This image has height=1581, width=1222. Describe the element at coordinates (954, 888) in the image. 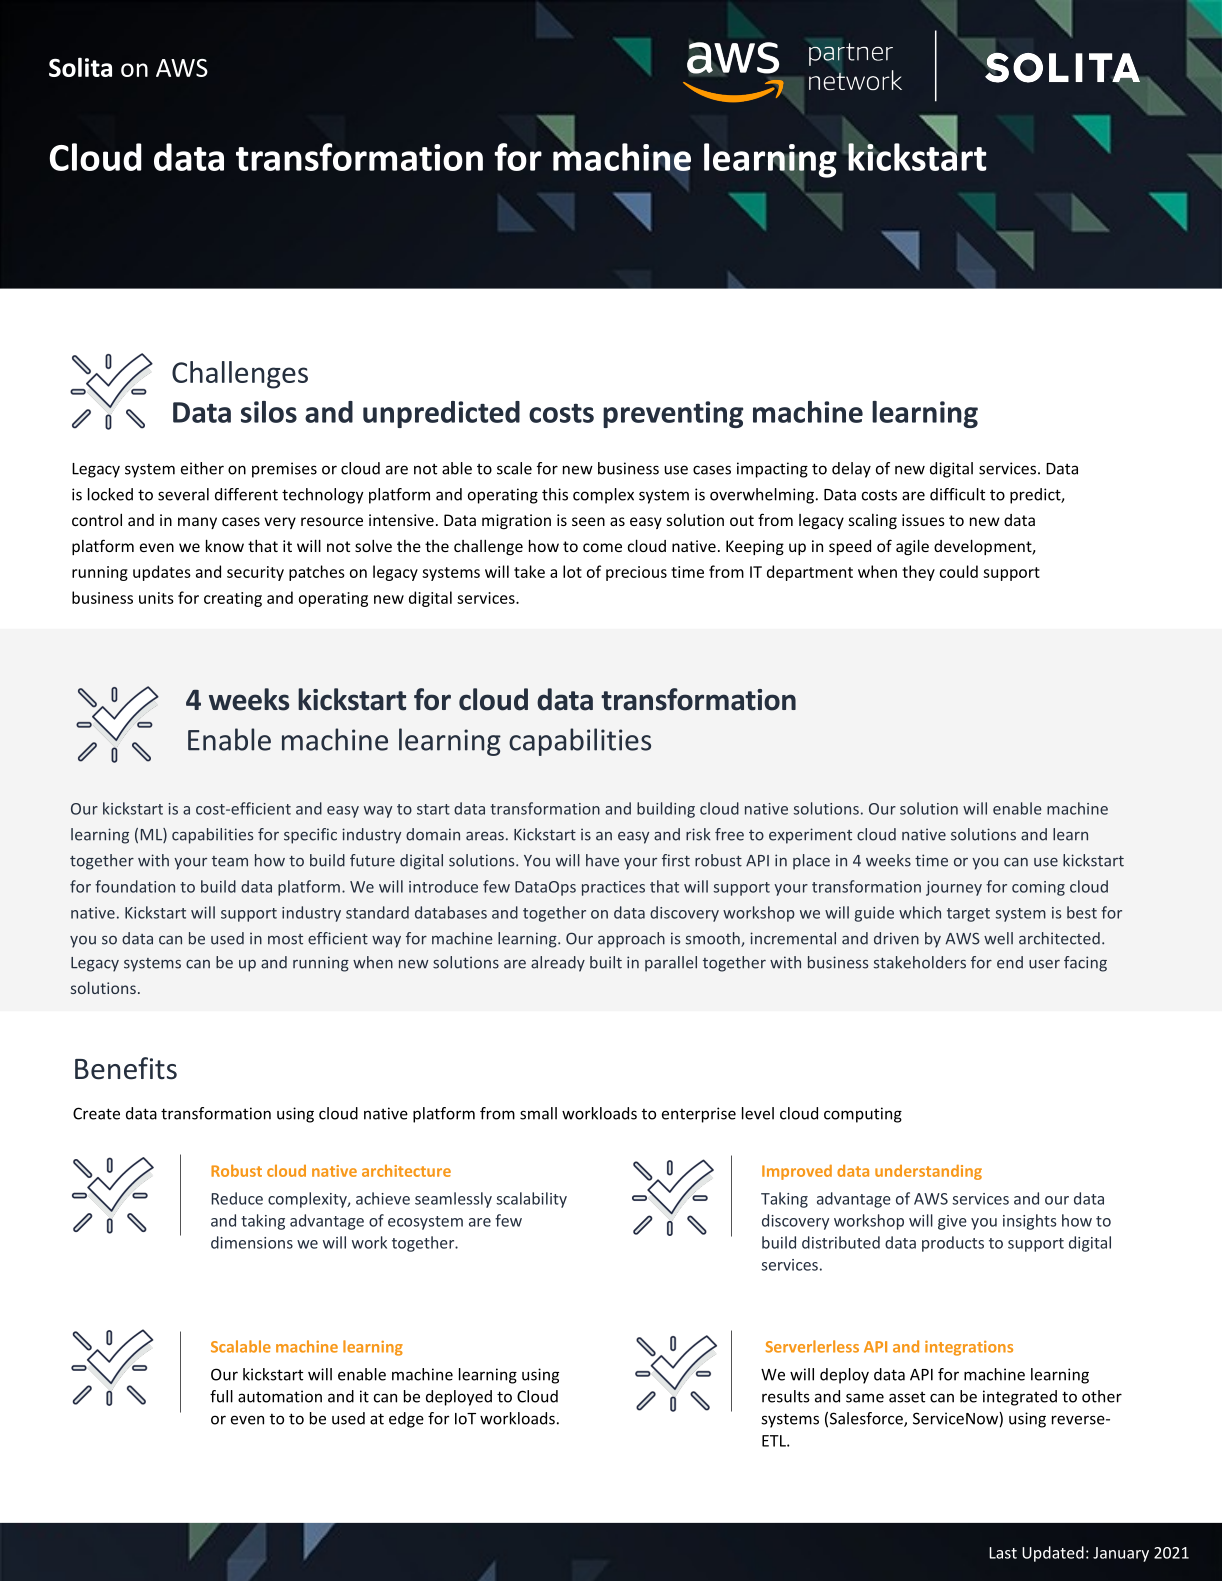

I see `journey` at that location.
